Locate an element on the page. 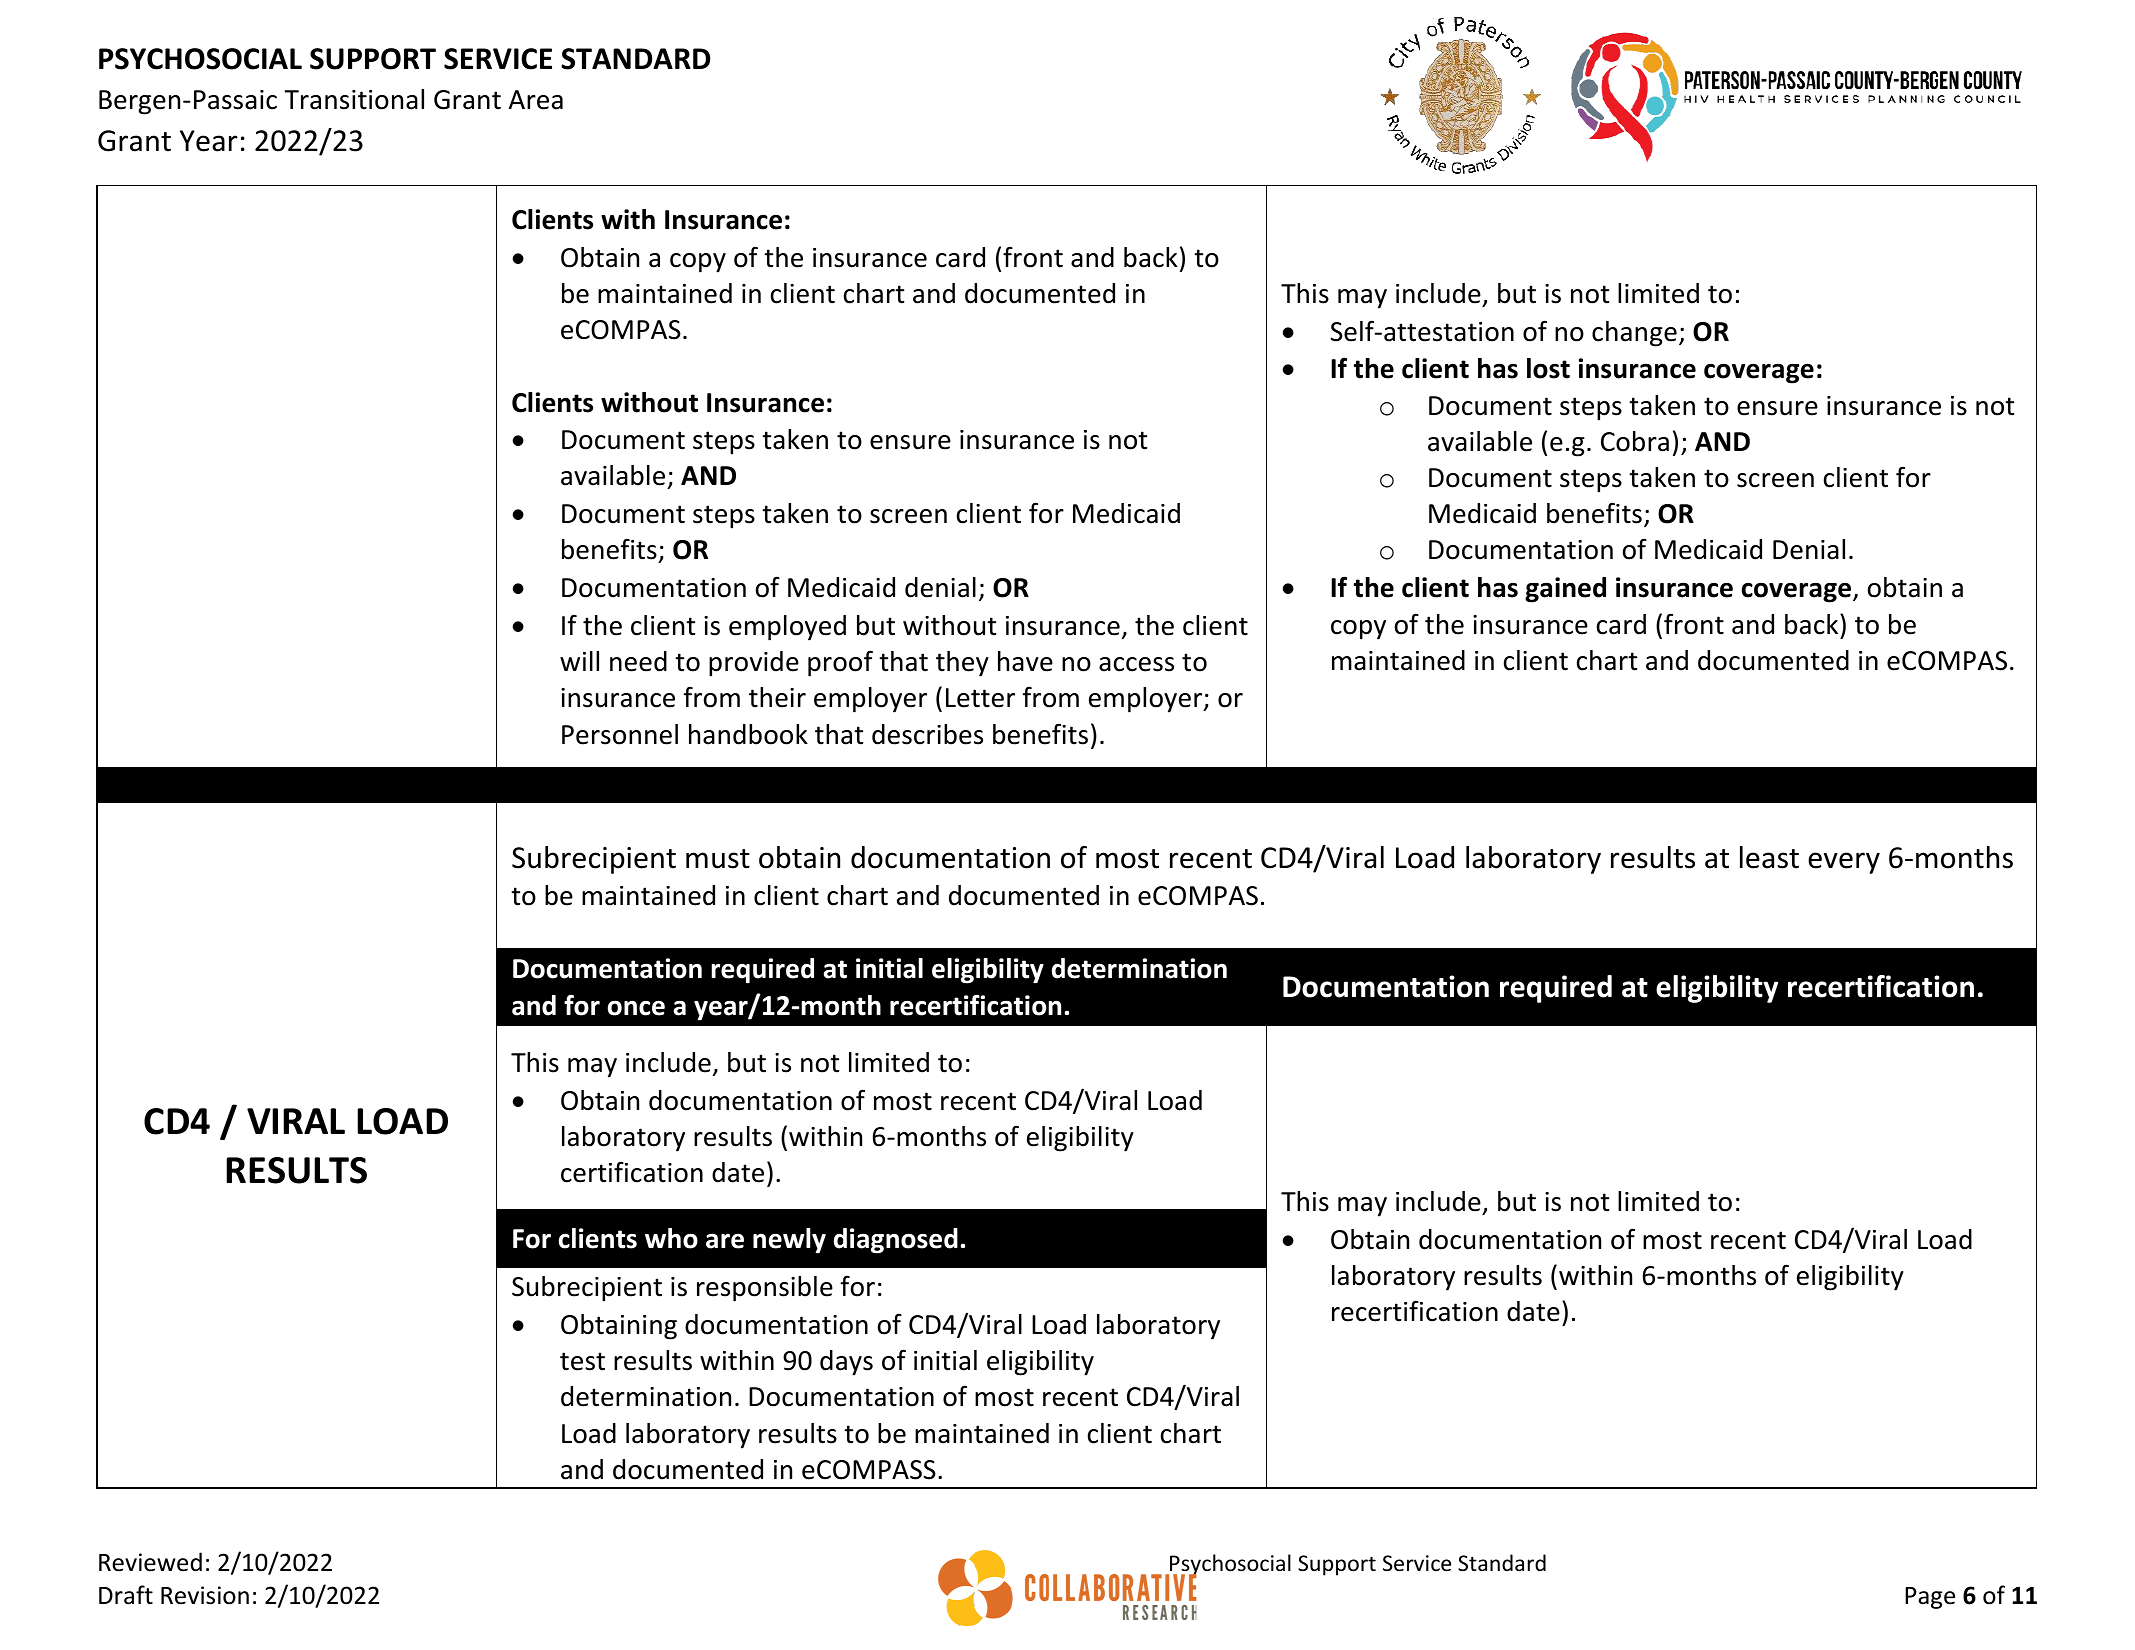  Transitional is located at coordinates (354, 99).
